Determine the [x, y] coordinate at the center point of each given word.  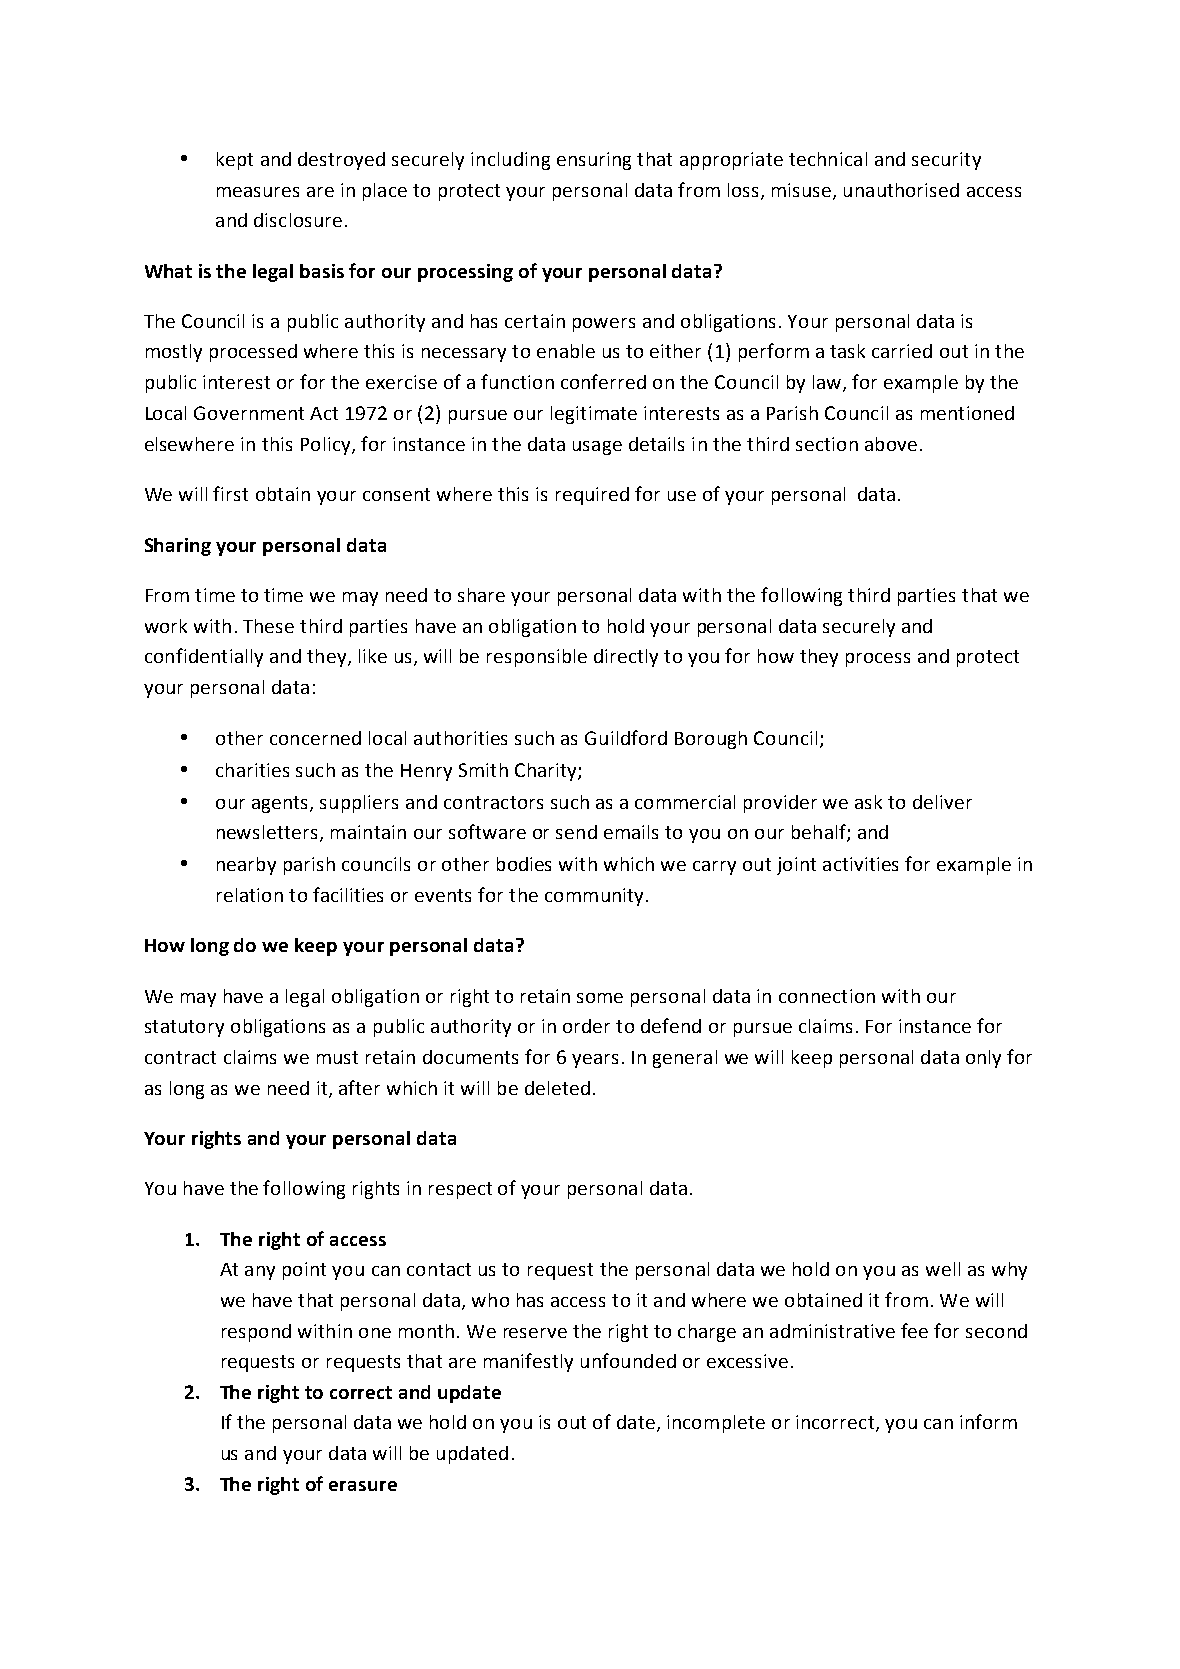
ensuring [594, 161]
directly [626, 658]
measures [258, 192]
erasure [363, 1486]
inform [988, 1421]
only [983, 1059]
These [268, 626]
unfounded [628, 1360]
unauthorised [901, 190]
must [337, 1057]
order [586, 1026]
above [891, 444]
